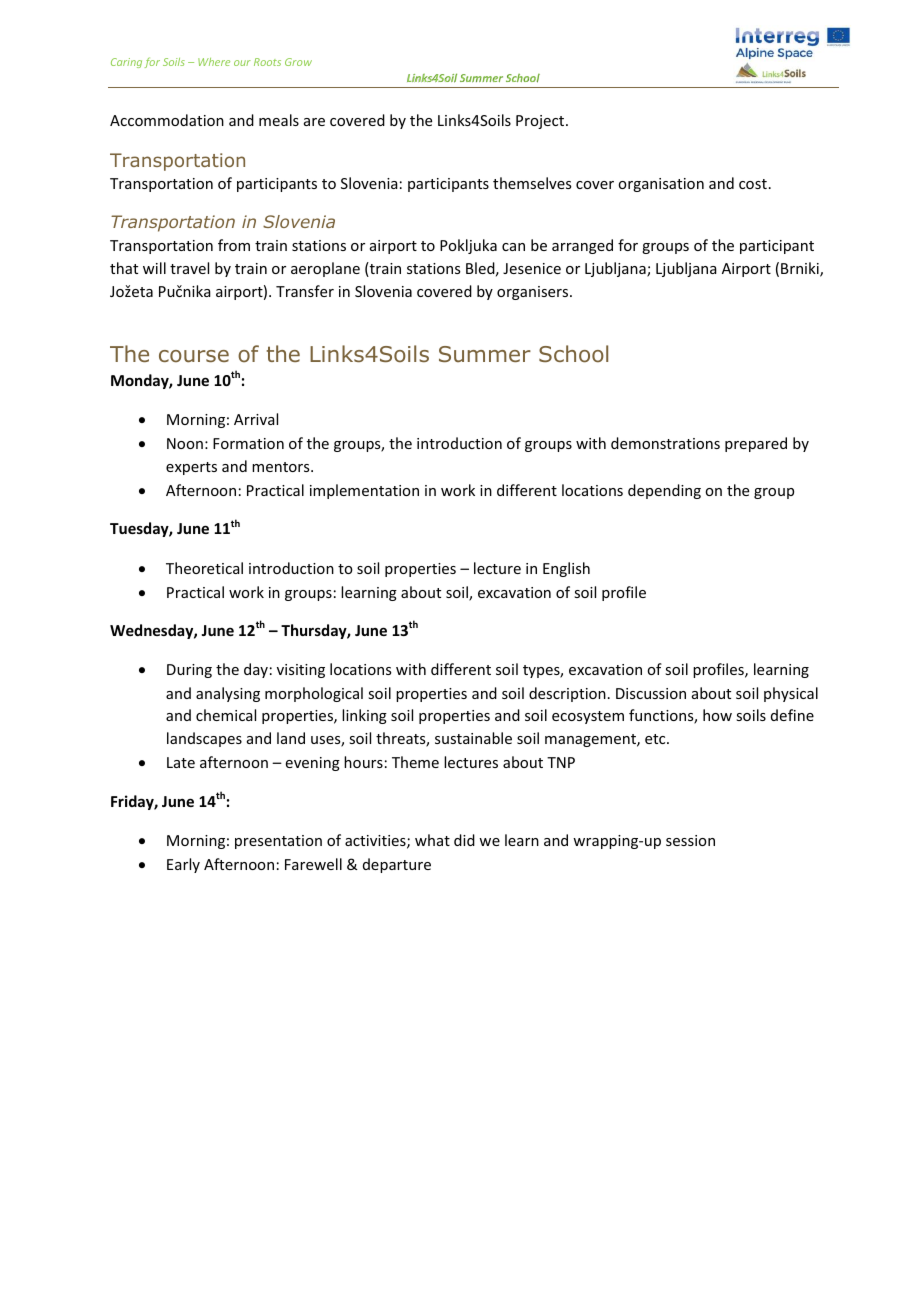 The width and height of the screenshot is (924, 1308). Describe the element at coordinates (194, 356) in the screenshot. I see `course` at that location.
